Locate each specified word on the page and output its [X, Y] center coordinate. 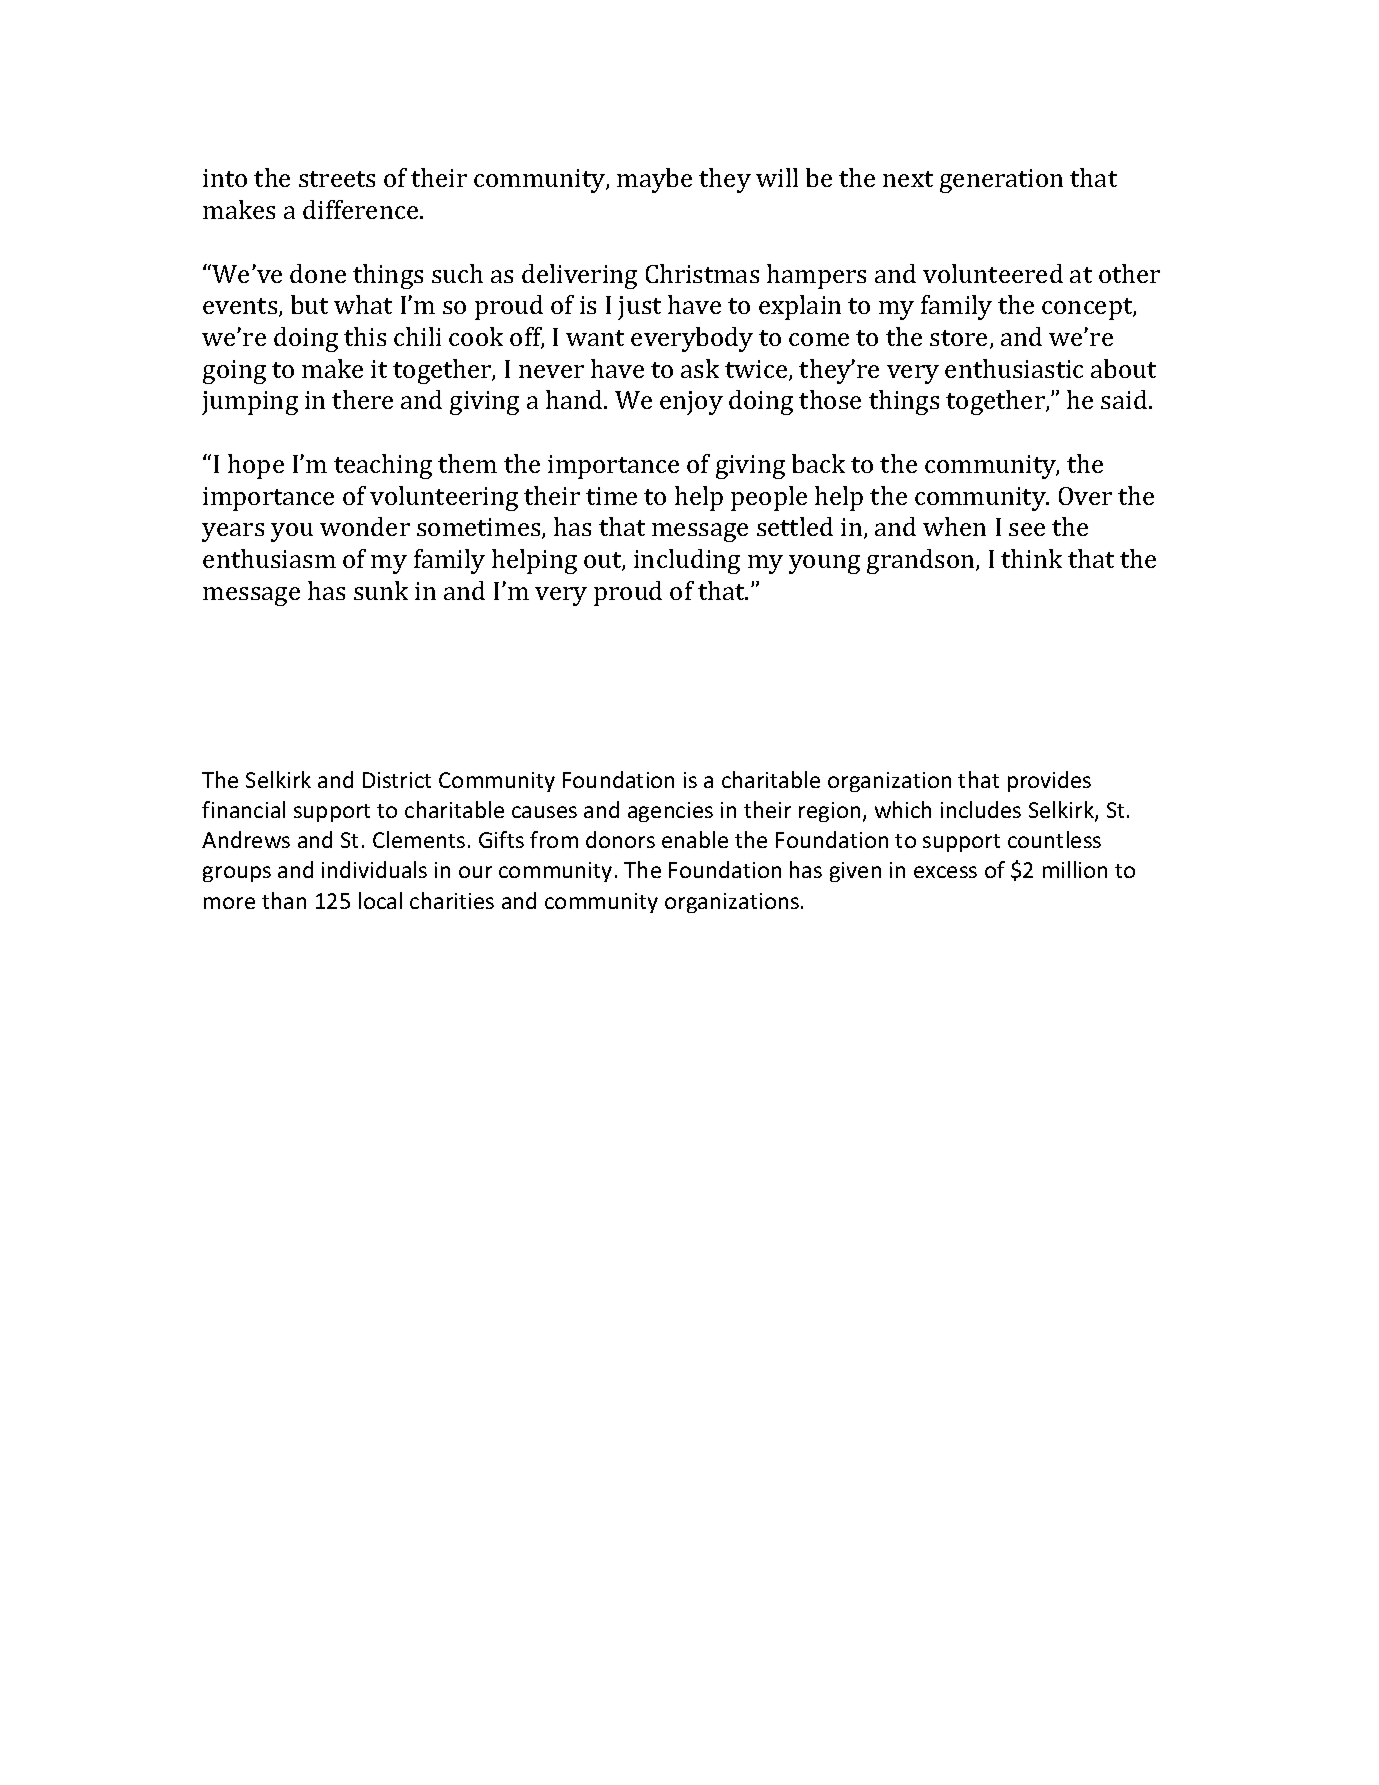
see [1027, 529]
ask [700, 368]
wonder [365, 526]
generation [1001, 181]
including [687, 561]
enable [695, 839]
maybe [654, 180]
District [397, 780]
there [362, 399]
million [1075, 869]
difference [362, 209]
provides [1049, 781]
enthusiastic [1014, 368]
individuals [374, 869]
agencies [670, 812]
